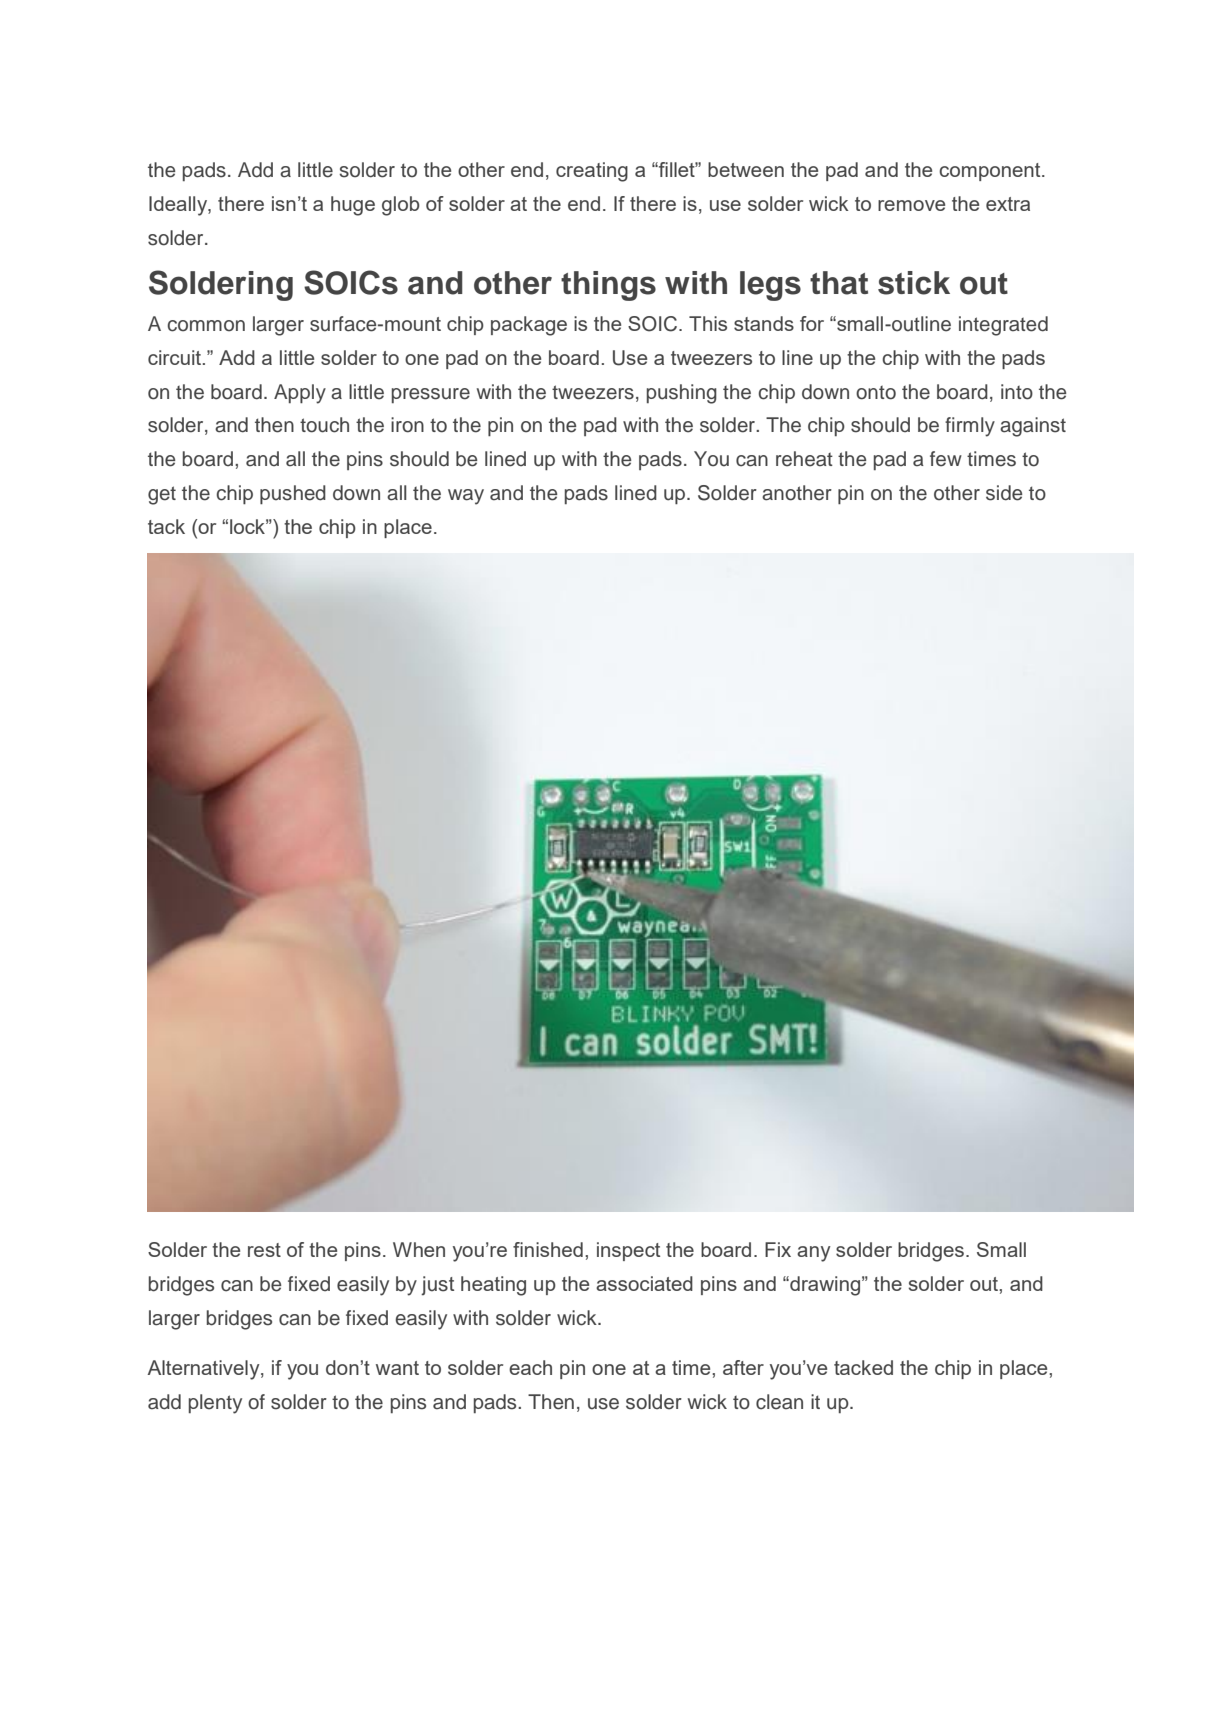 This screenshot has height=1728, width=1222. I want to click on creating, so click(592, 172).
